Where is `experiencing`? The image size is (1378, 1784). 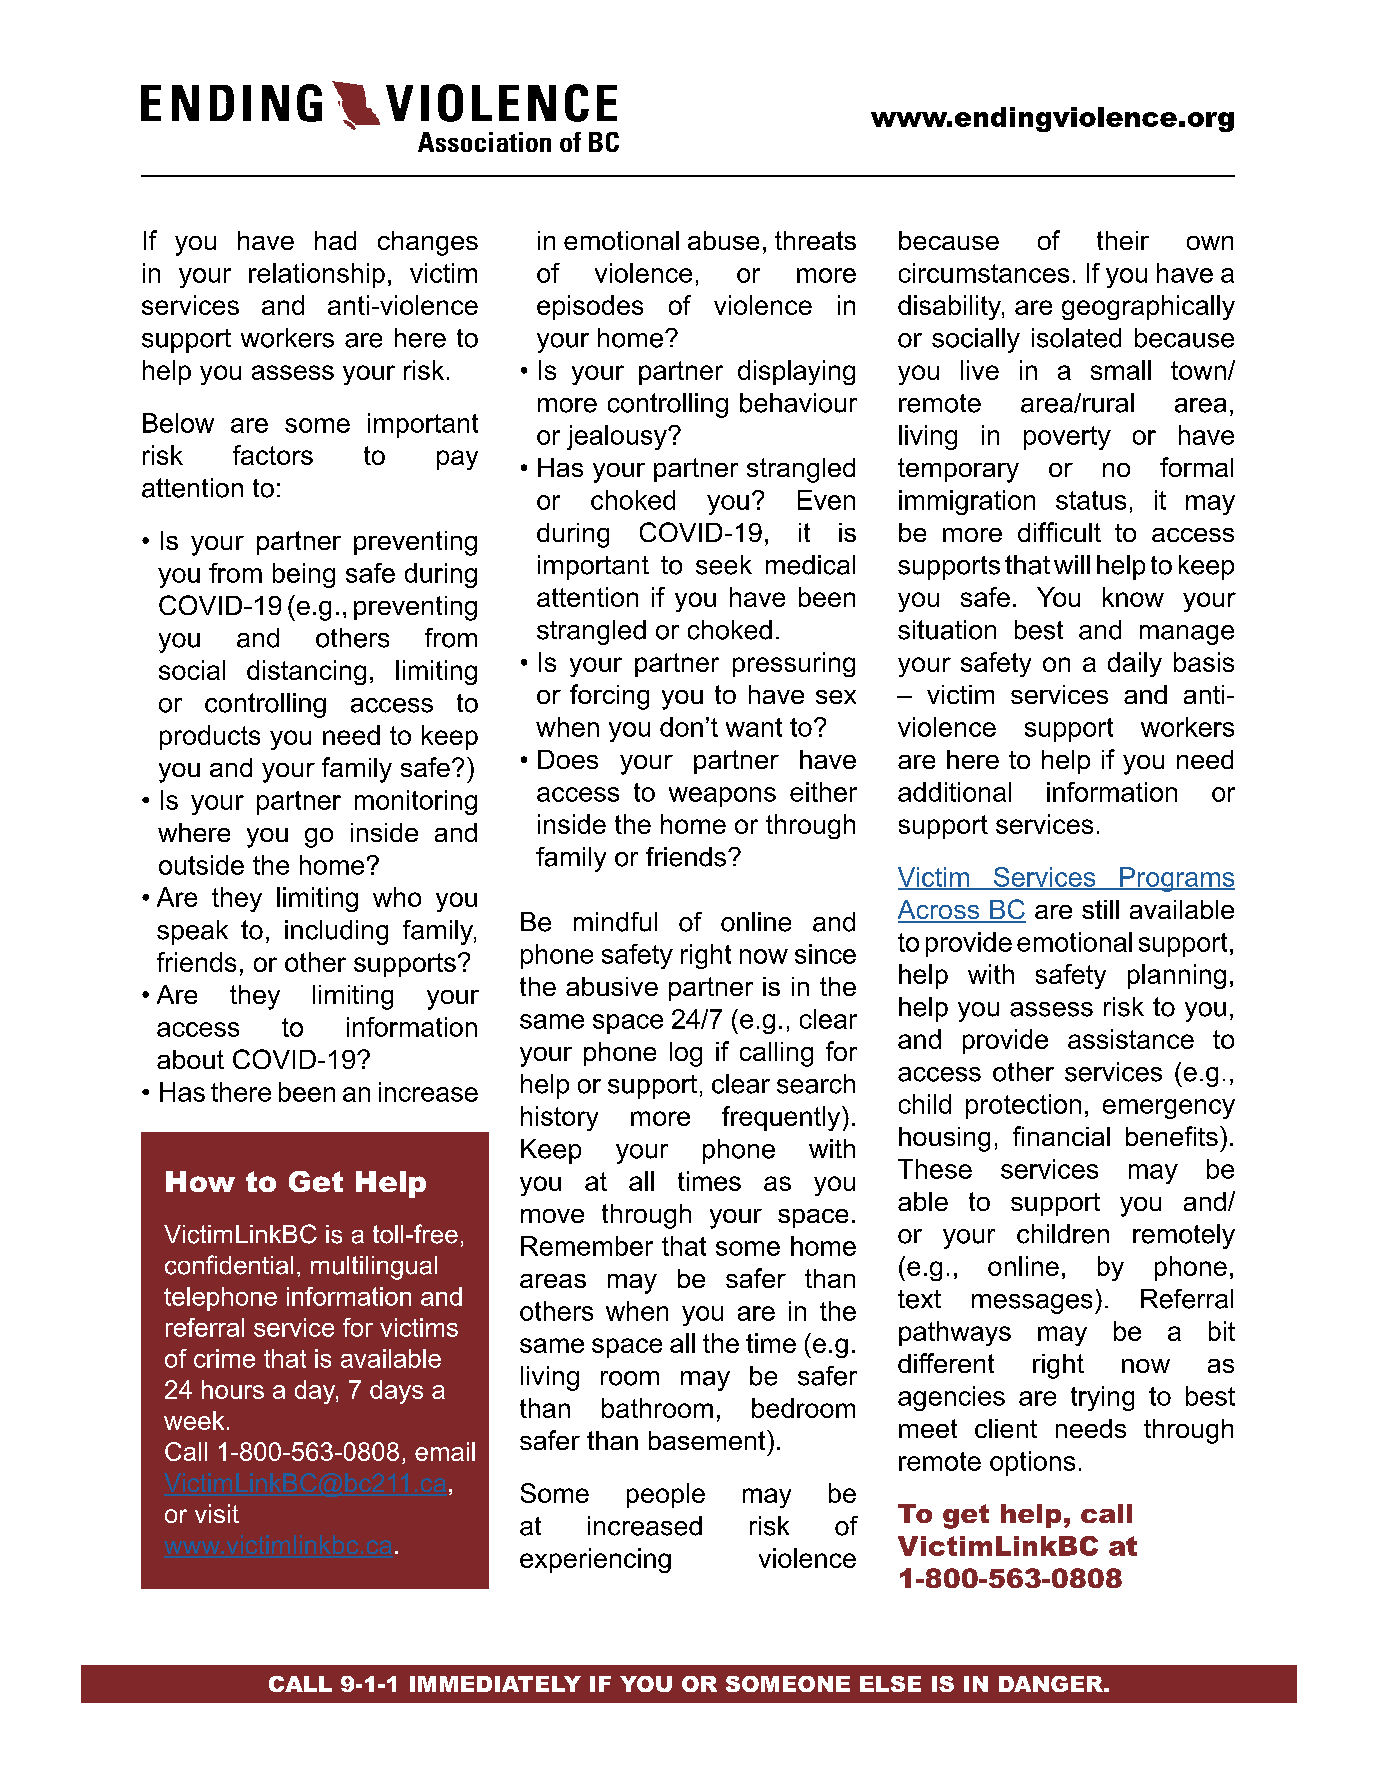 experiencing is located at coordinates (595, 1560).
